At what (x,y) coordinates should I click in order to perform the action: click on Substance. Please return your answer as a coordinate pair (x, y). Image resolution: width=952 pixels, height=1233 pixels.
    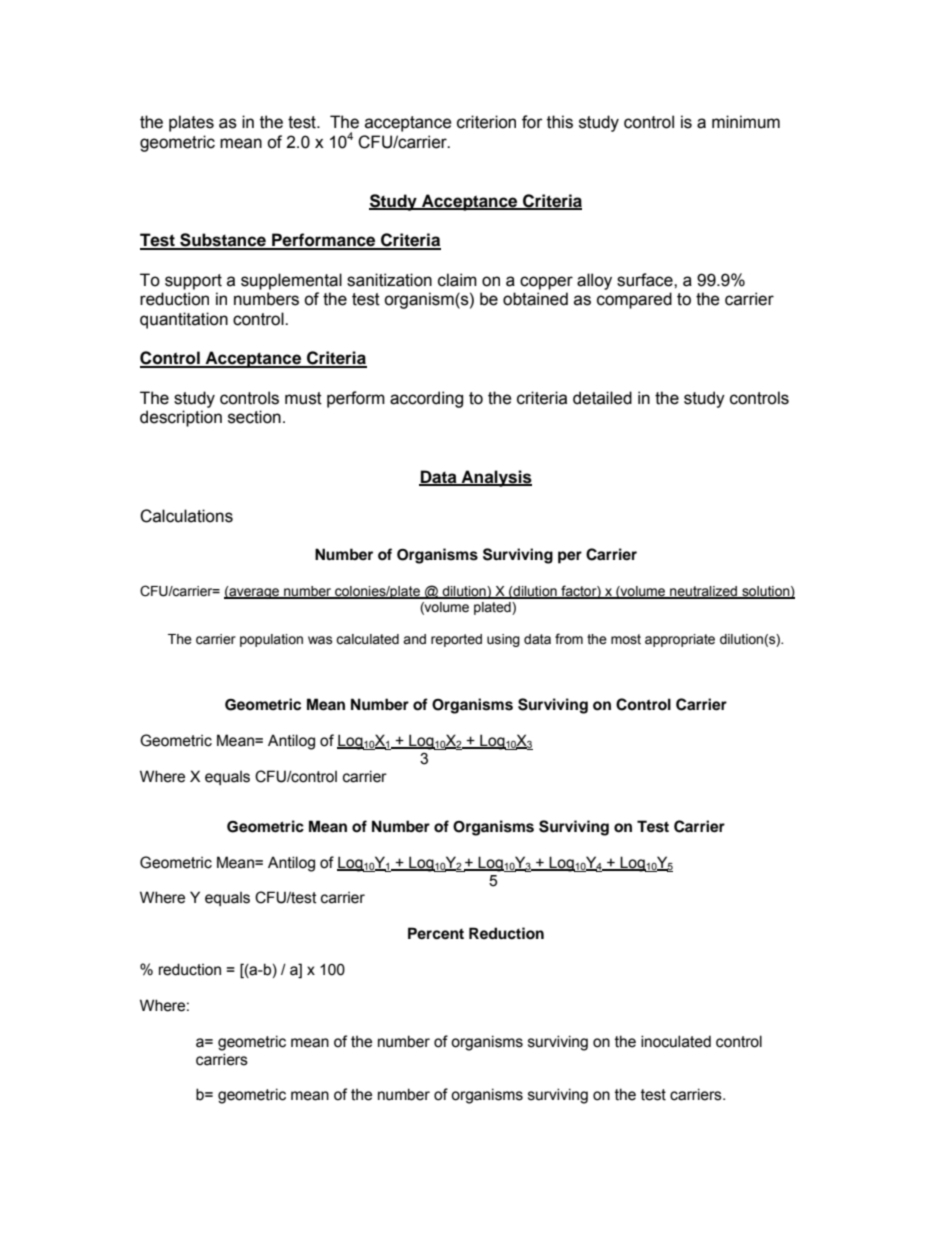
    Looking at the image, I should click on (223, 241).
